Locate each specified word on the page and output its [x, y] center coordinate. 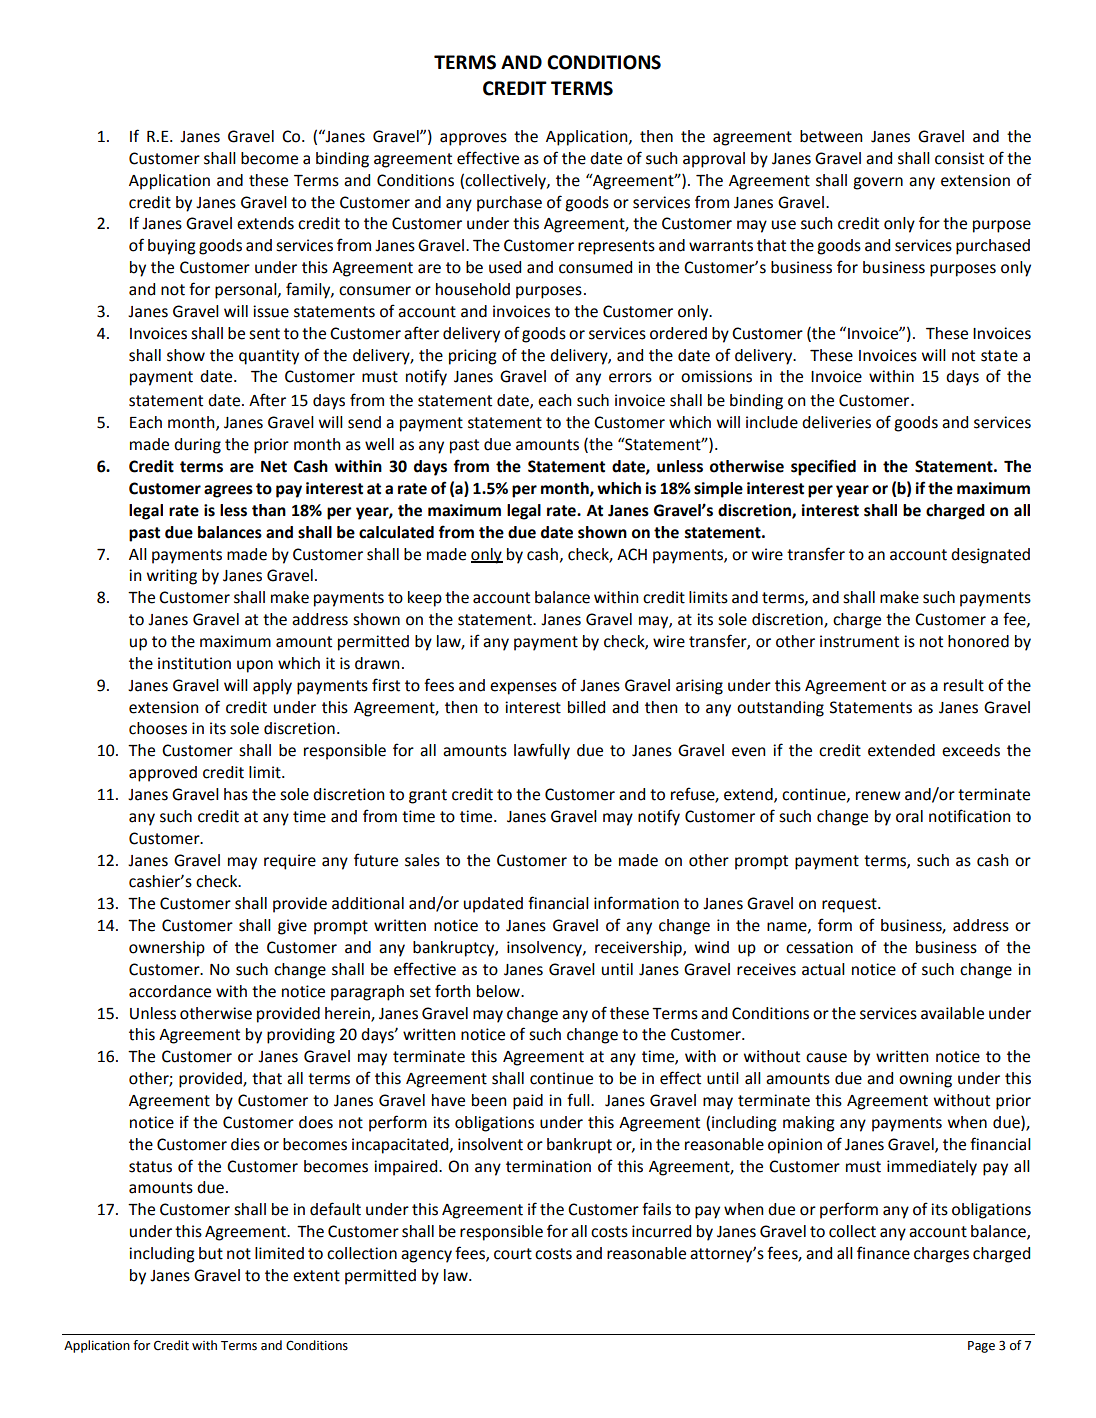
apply [272, 687]
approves [473, 139]
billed [586, 707]
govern [878, 183]
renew [878, 796]
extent [316, 1276]
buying [172, 247]
